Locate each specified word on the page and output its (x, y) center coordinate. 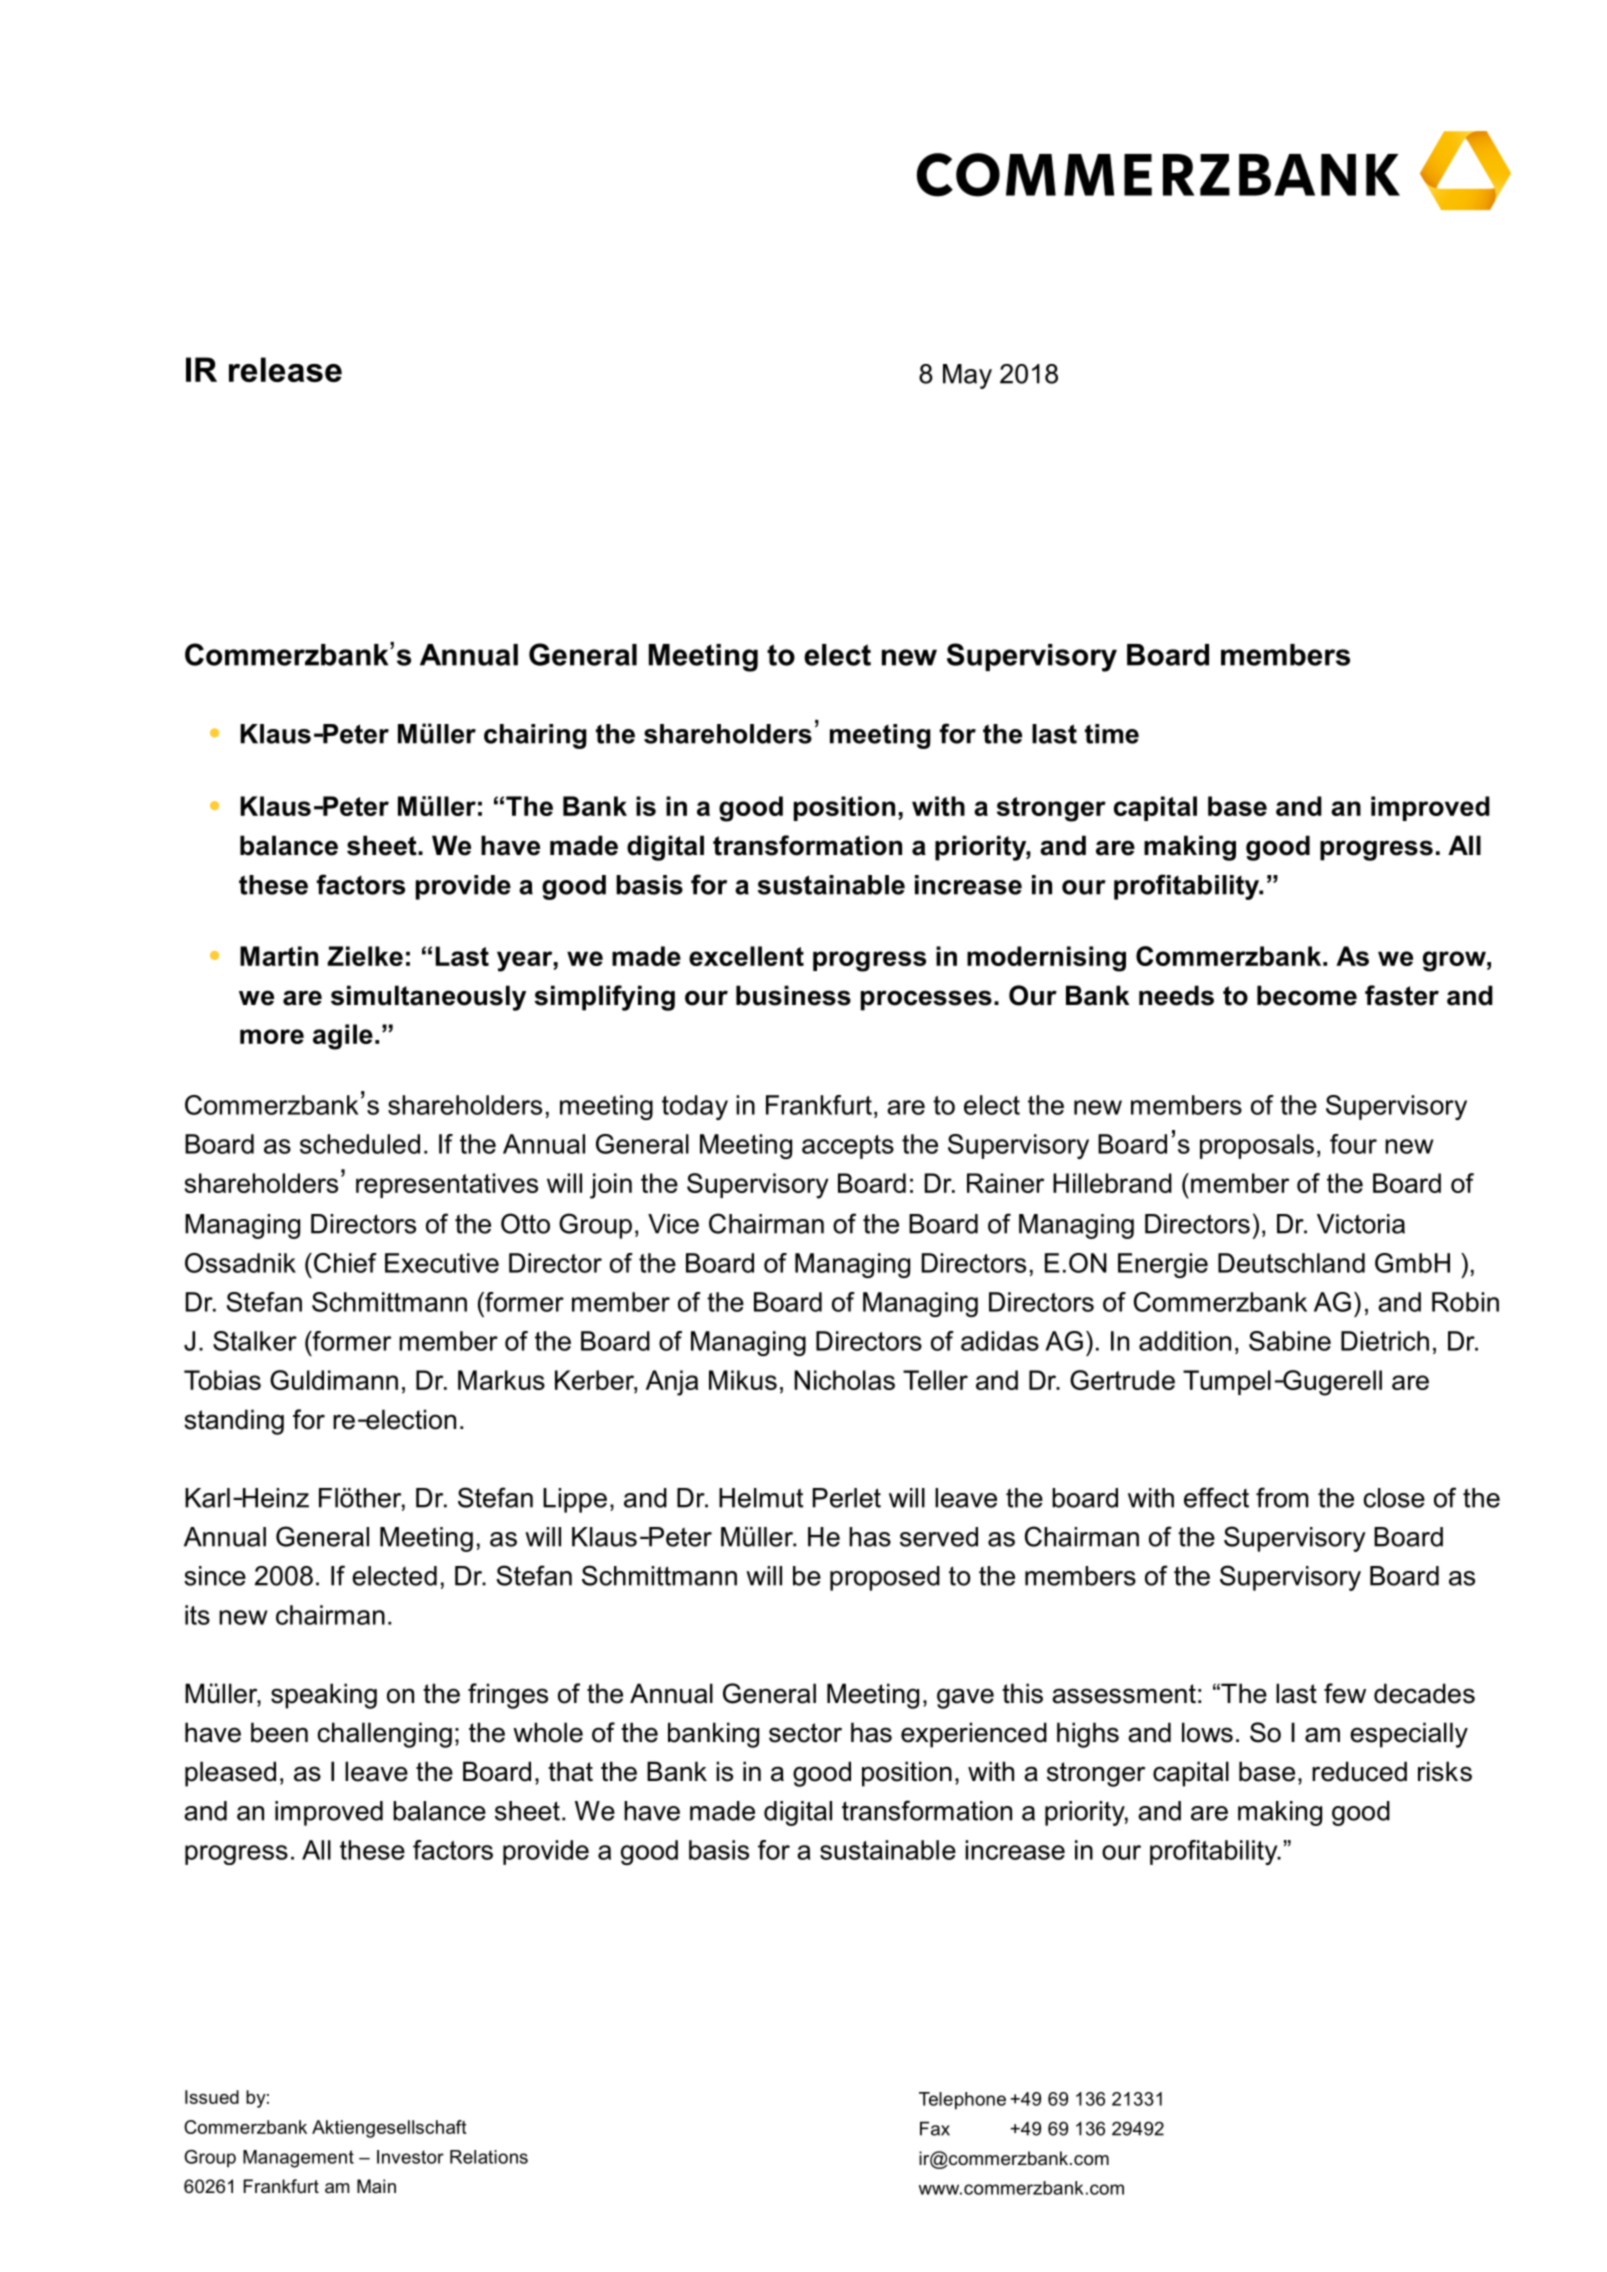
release (285, 369)
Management (298, 2159)
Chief (345, 1263)
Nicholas (844, 1380)
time (1112, 734)
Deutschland (1291, 1263)
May (967, 376)
